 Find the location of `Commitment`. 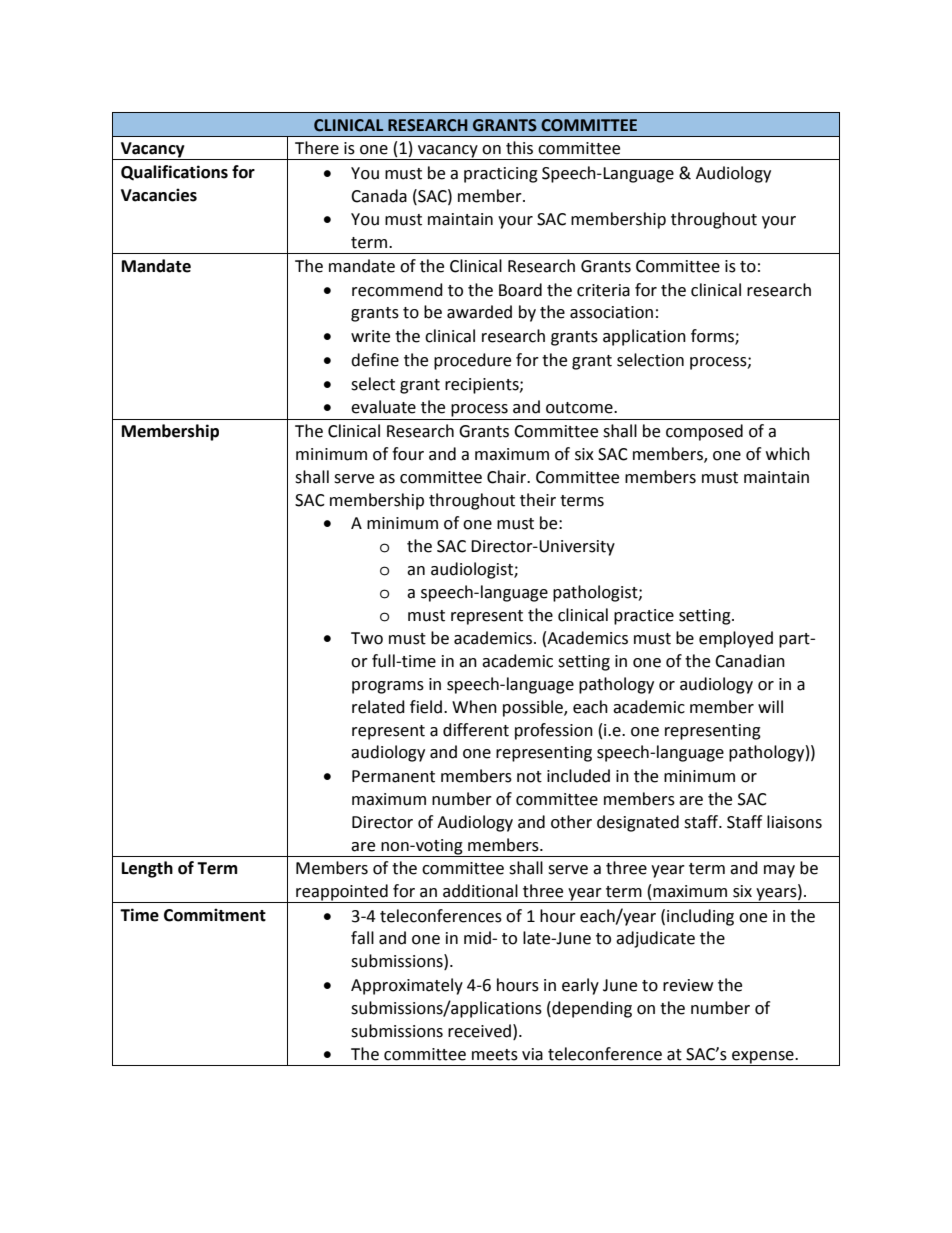

Commitment is located at coordinates (215, 915).
